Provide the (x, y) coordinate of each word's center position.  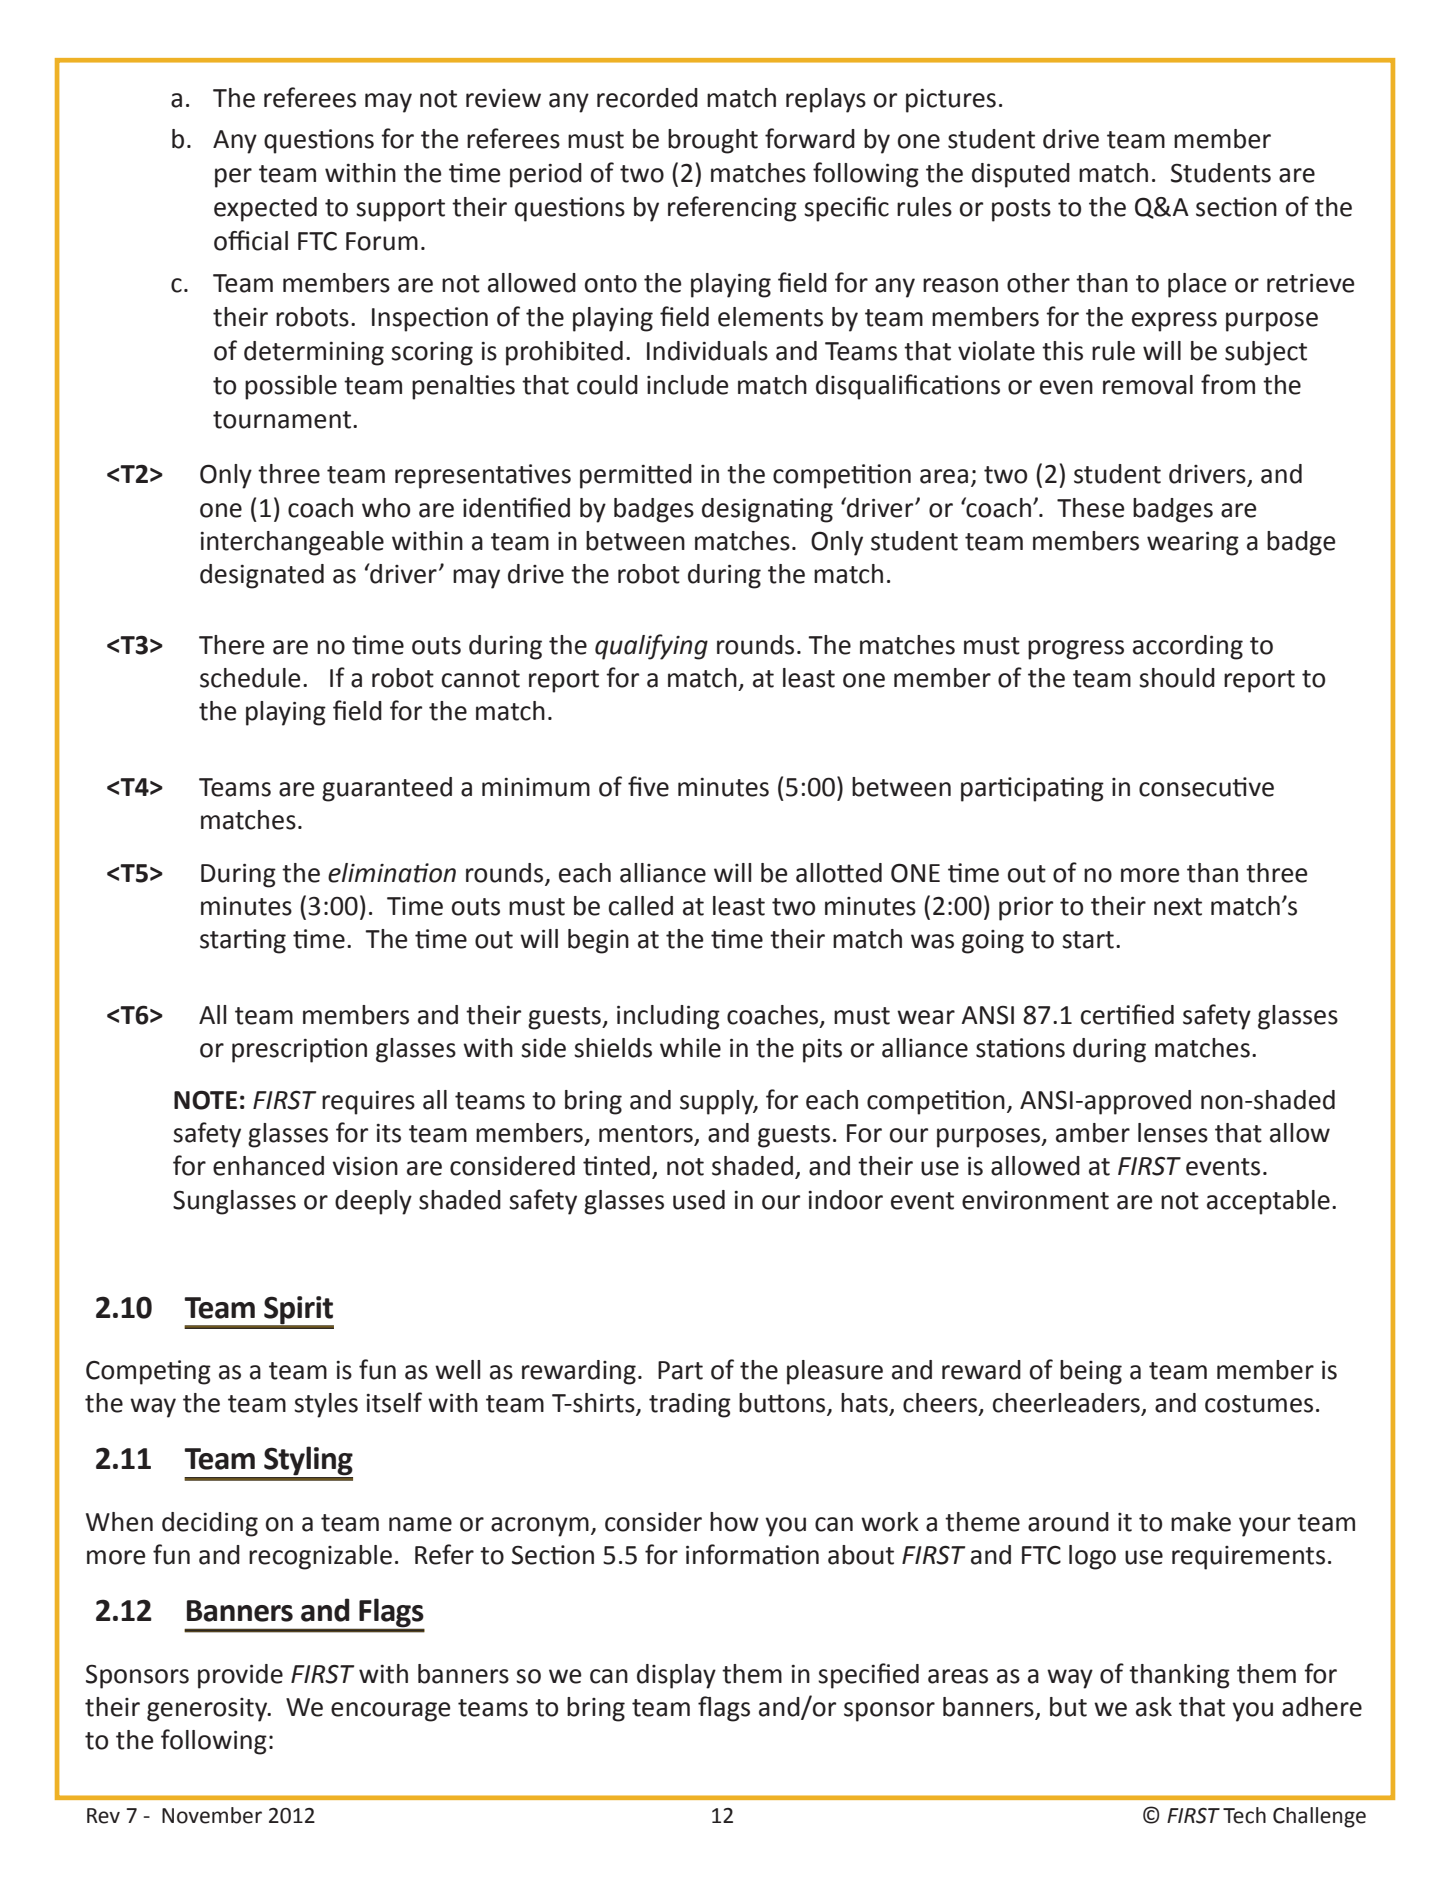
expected (265, 209)
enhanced (268, 1166)
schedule (250, 678)
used (699, 1200)
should (1177, 678)
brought (713, 141)
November (212, 1815)
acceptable (1268, 1202)
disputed (1021, 175)
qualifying (651, 647)
